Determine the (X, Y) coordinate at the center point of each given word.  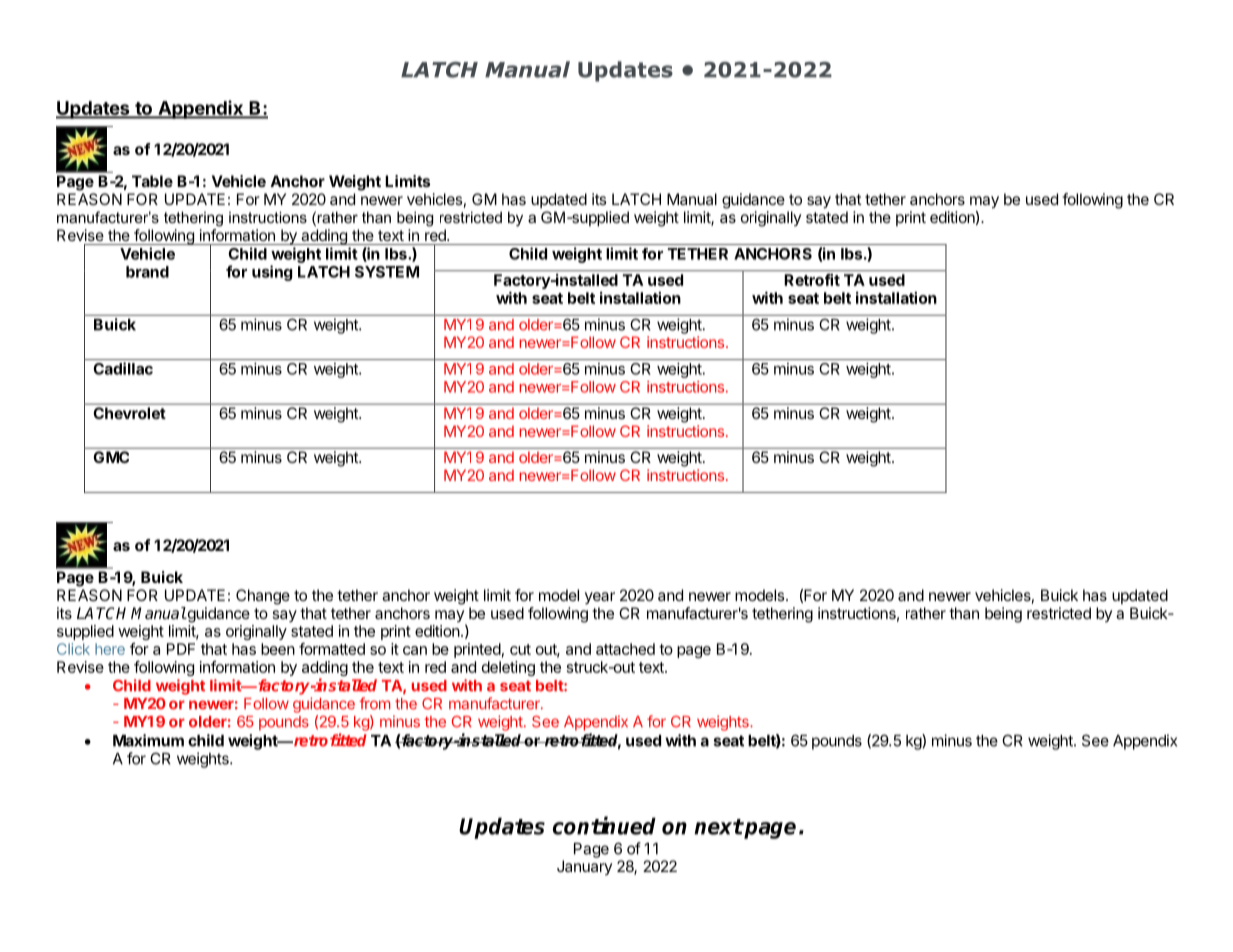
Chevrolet (130, 413)
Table (152, 181)
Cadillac (123, 368)
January (584, 867)
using (272, 273)
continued (604, 825)
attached (625, 649)
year (600, 598)
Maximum (148, 740)
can (415, 650)
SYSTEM (387, 272)
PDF (181, 649)
